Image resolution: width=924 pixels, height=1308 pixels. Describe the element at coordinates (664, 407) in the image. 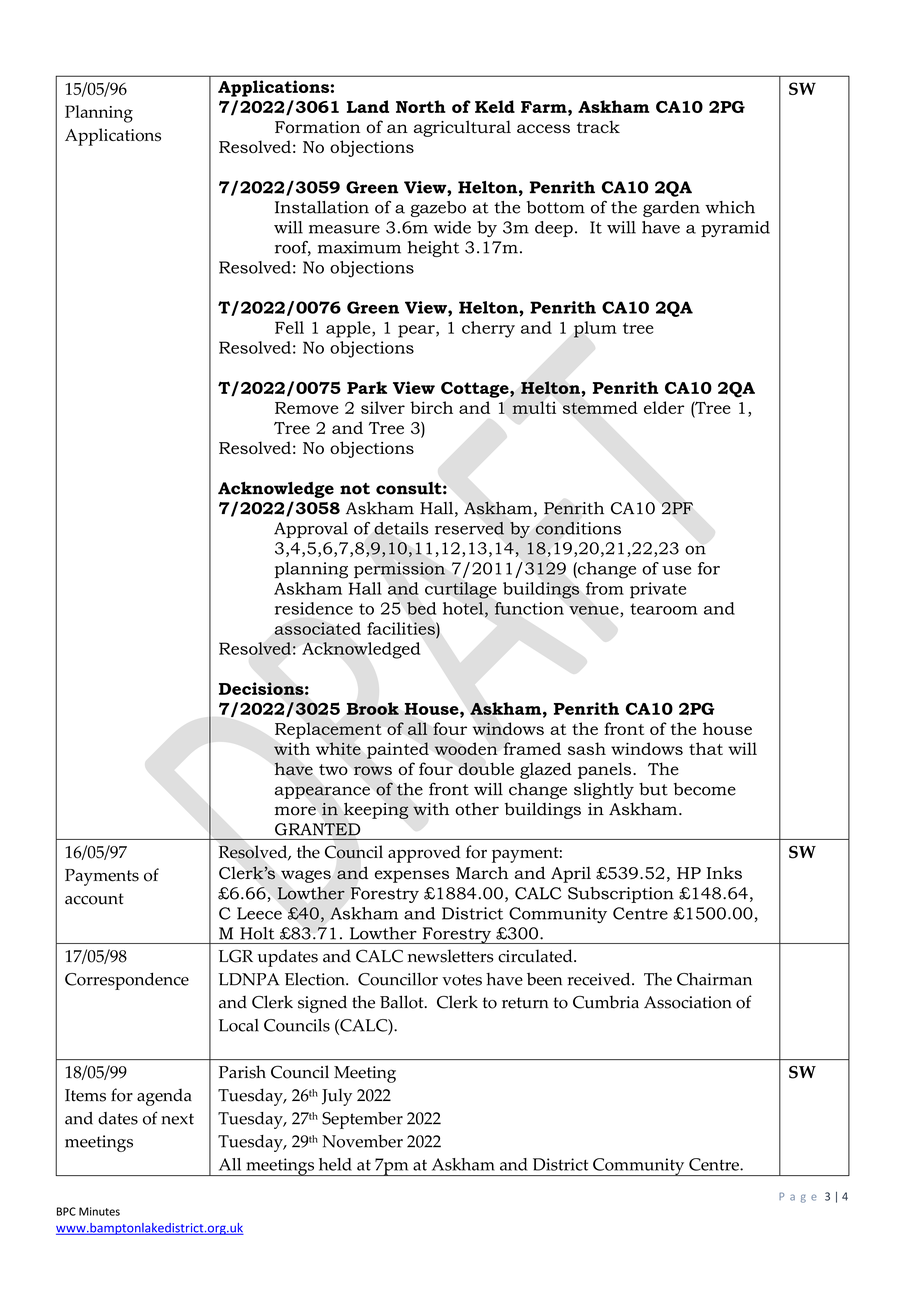

I see `elder` at that location.
